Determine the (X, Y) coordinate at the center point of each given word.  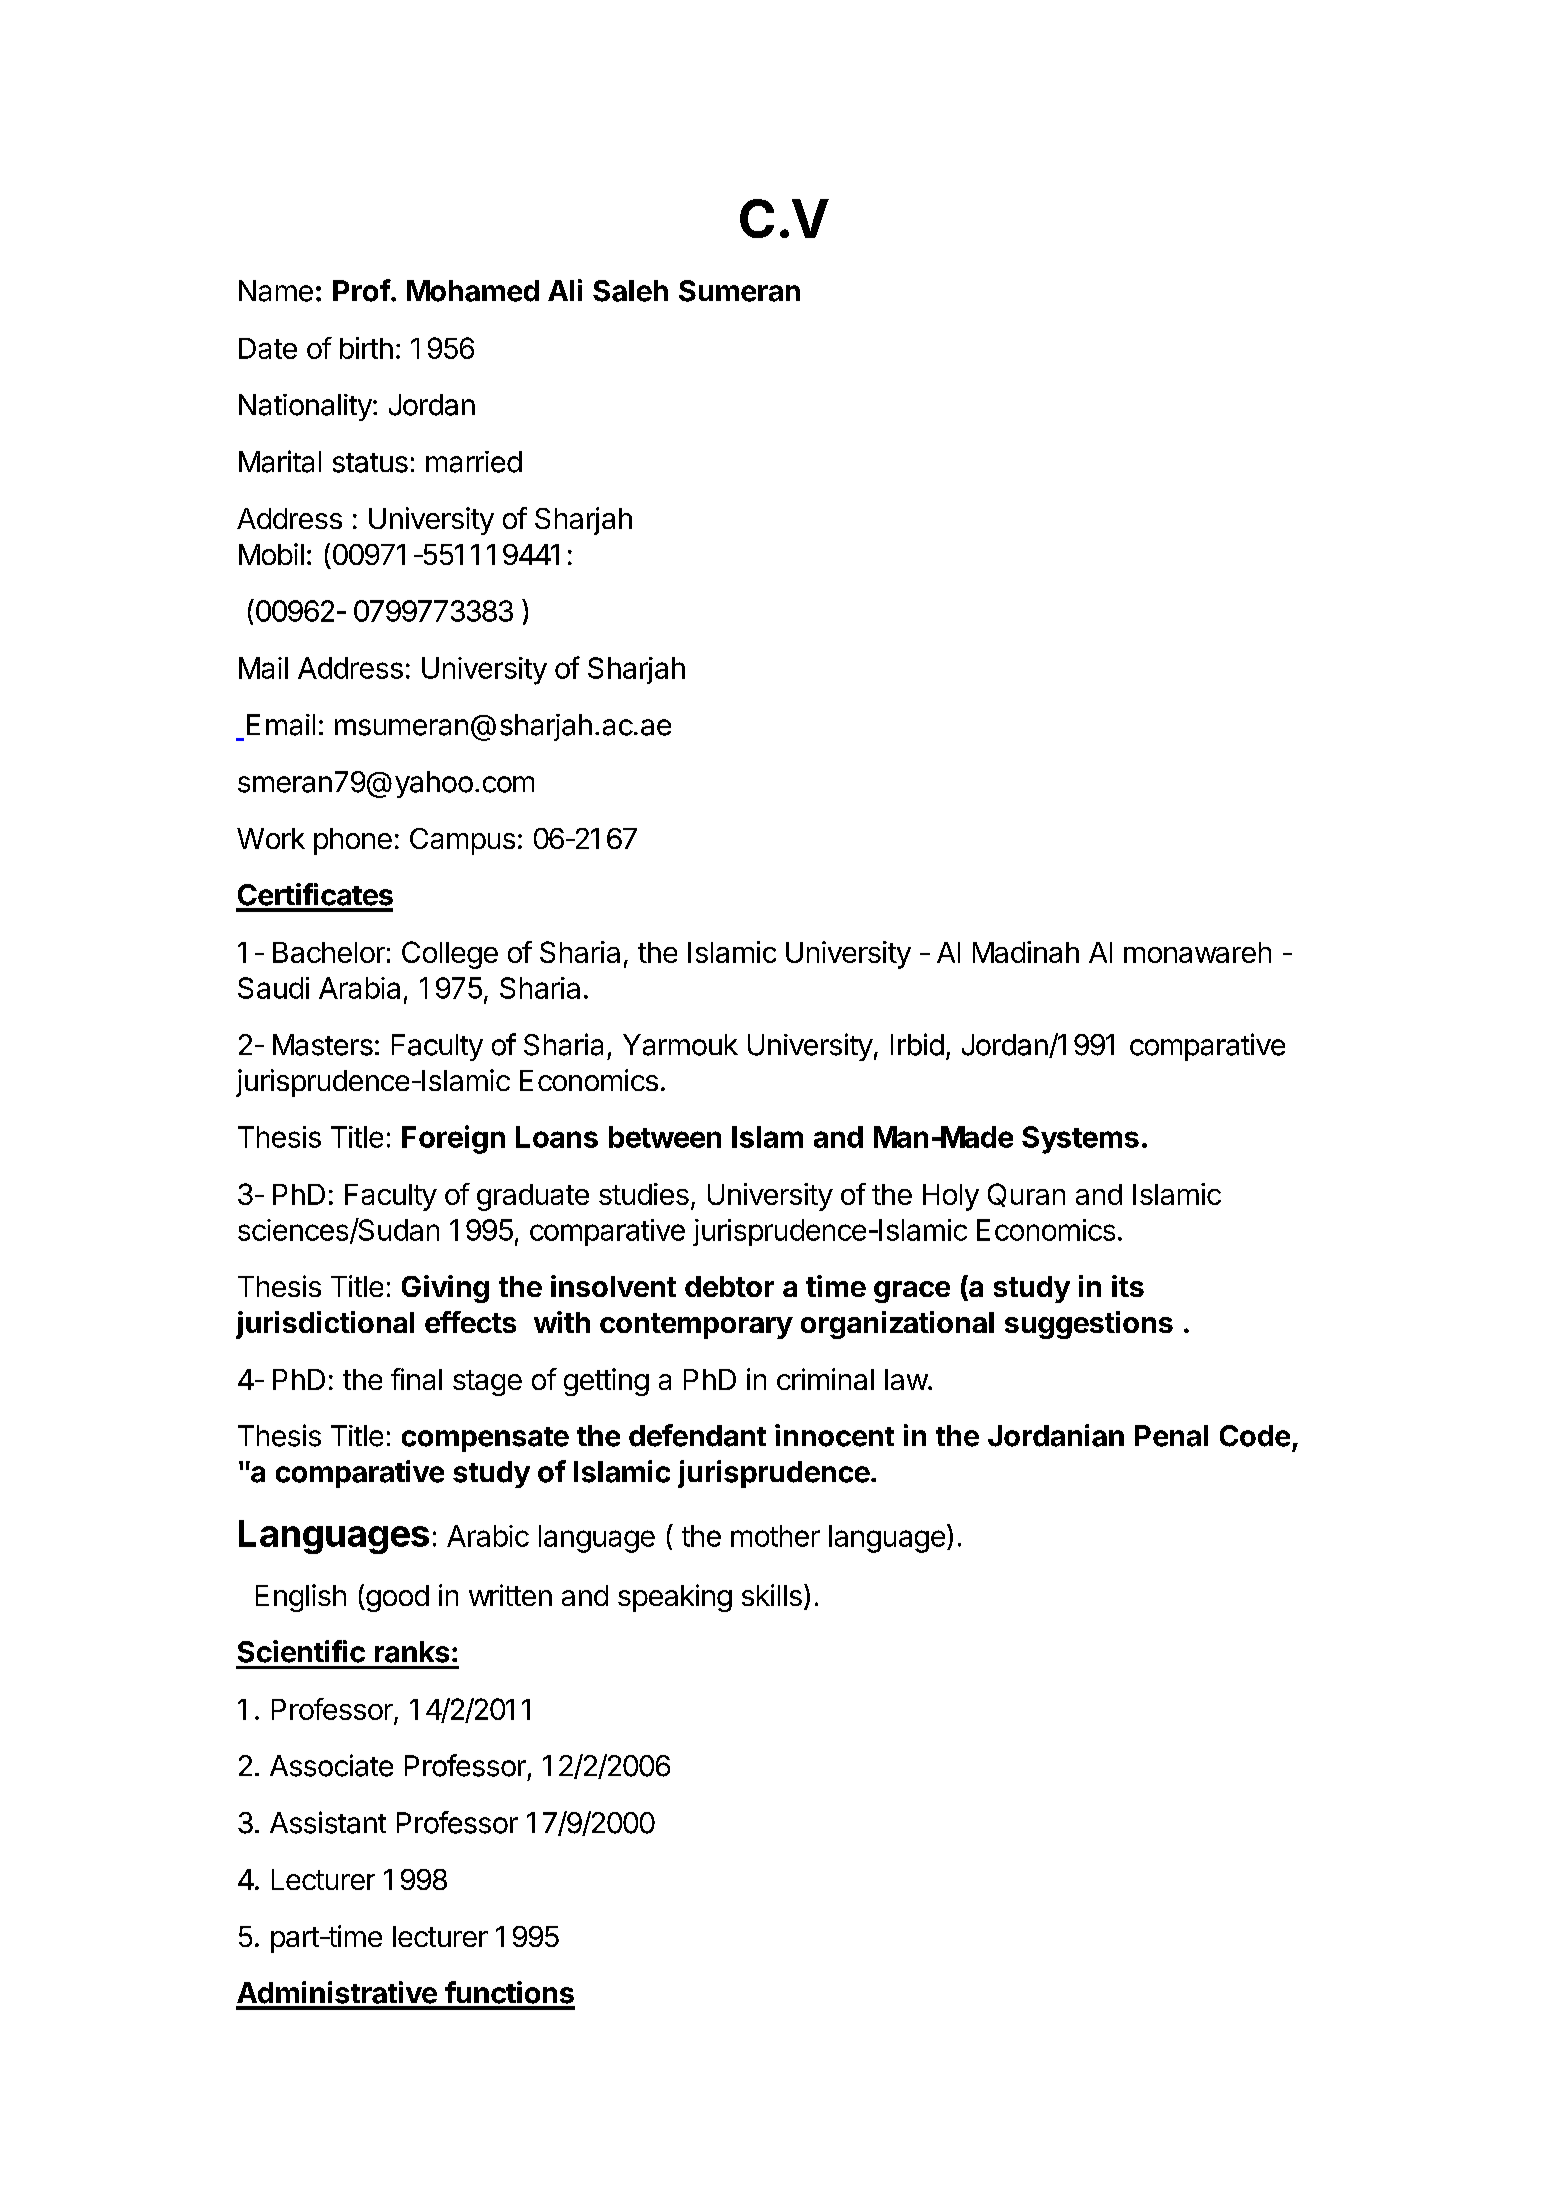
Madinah (1026, 952)
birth (366, 348)
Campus (462, 841)
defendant (697, 1435)
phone (353, 841)
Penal (1171, 1436)
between (665, 1137)
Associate (331, 1765)
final (416, 1379)
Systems (1080, 1140)
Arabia (359, 988)
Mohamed (473, 291)
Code (1255, 1436)
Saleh (630, 291)
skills (772, 1595)
